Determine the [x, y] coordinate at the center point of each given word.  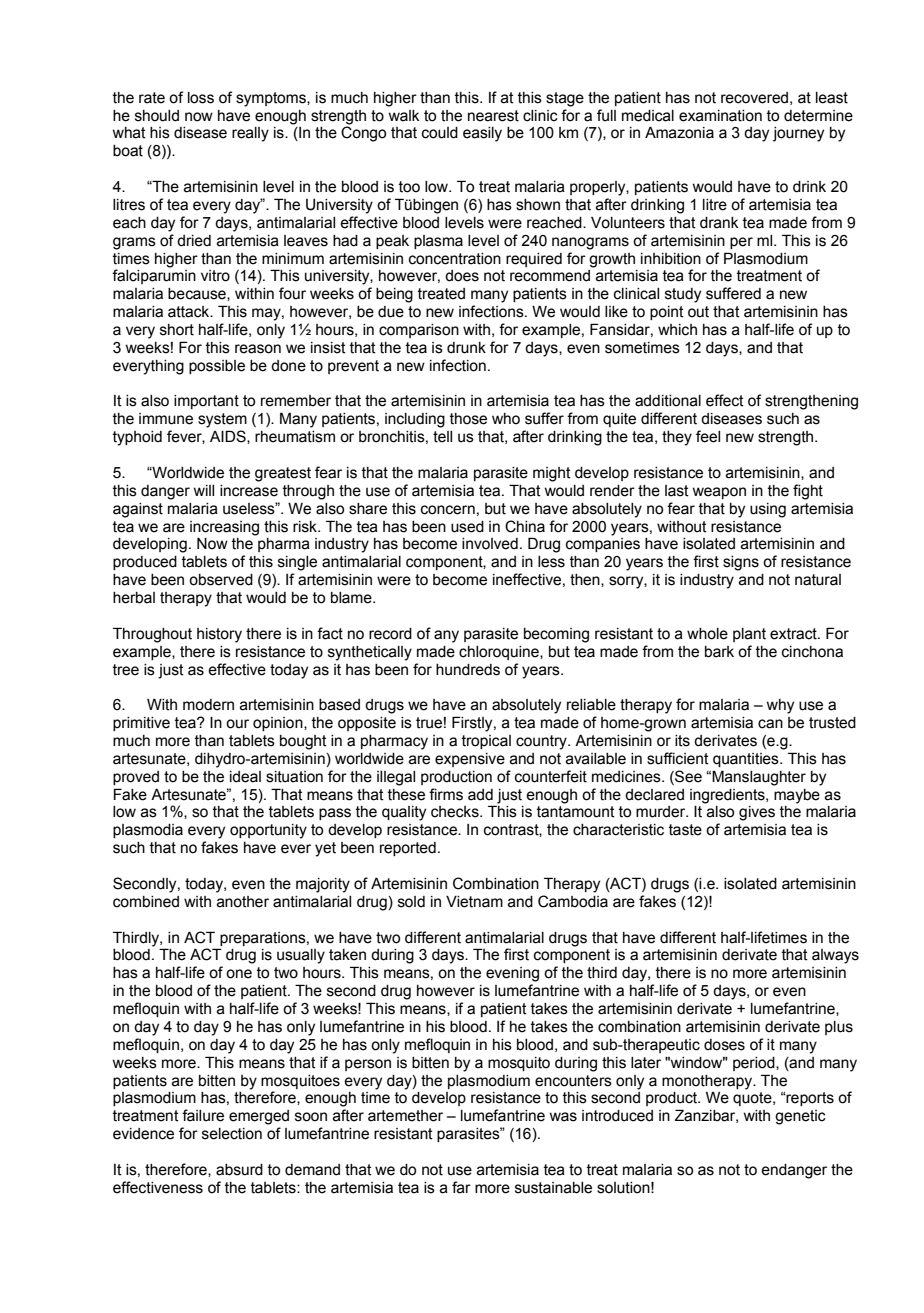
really [250, 134]
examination [720, 116]
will [203, 490]
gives [757, 813]
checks [456, 812]
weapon [719, 493]
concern [448, 510]
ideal [245, 777]
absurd [239, 1170]
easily [482, 134]
